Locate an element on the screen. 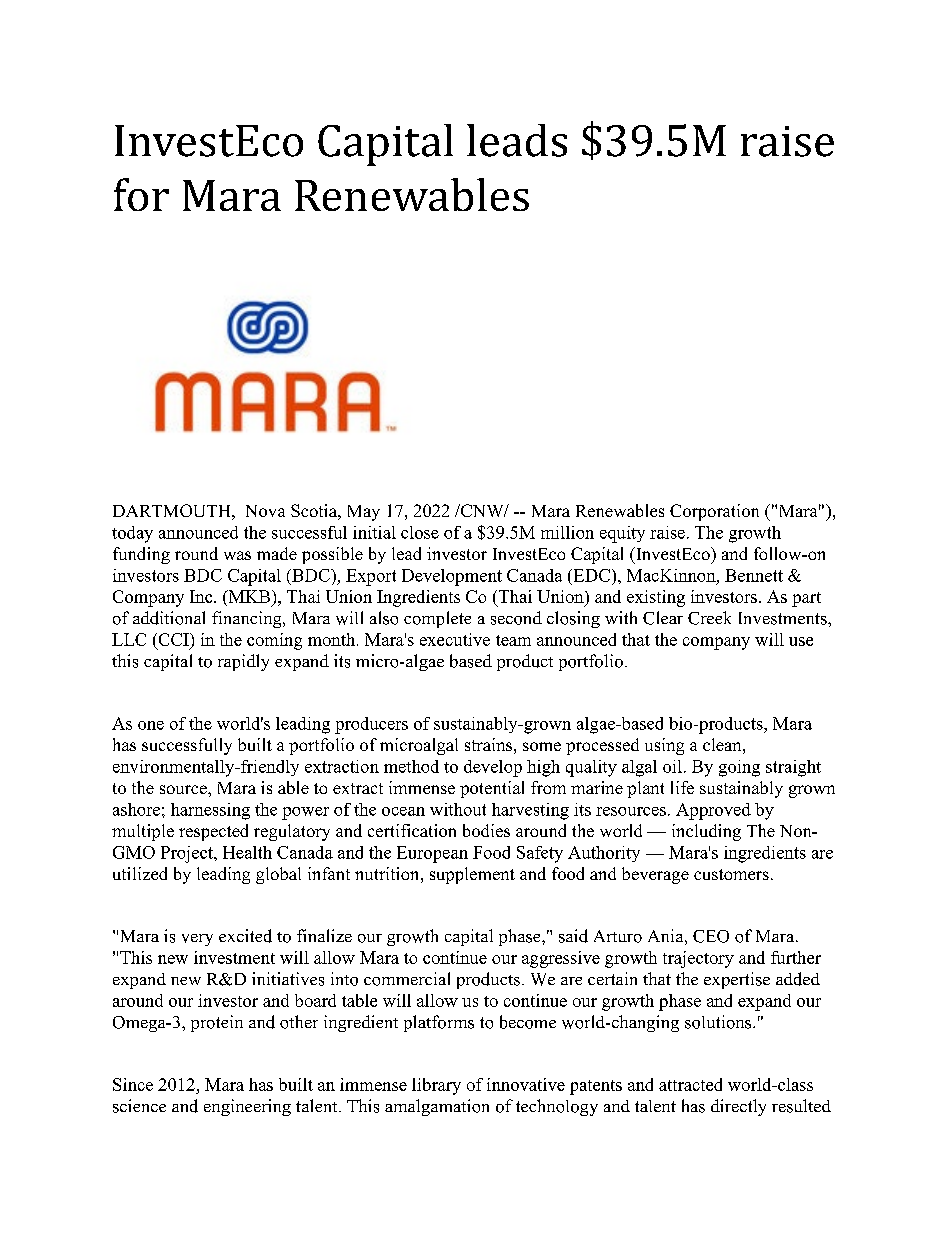 This screenshot has height=1233, width=952. library is located at coordinates (436, 1086).
